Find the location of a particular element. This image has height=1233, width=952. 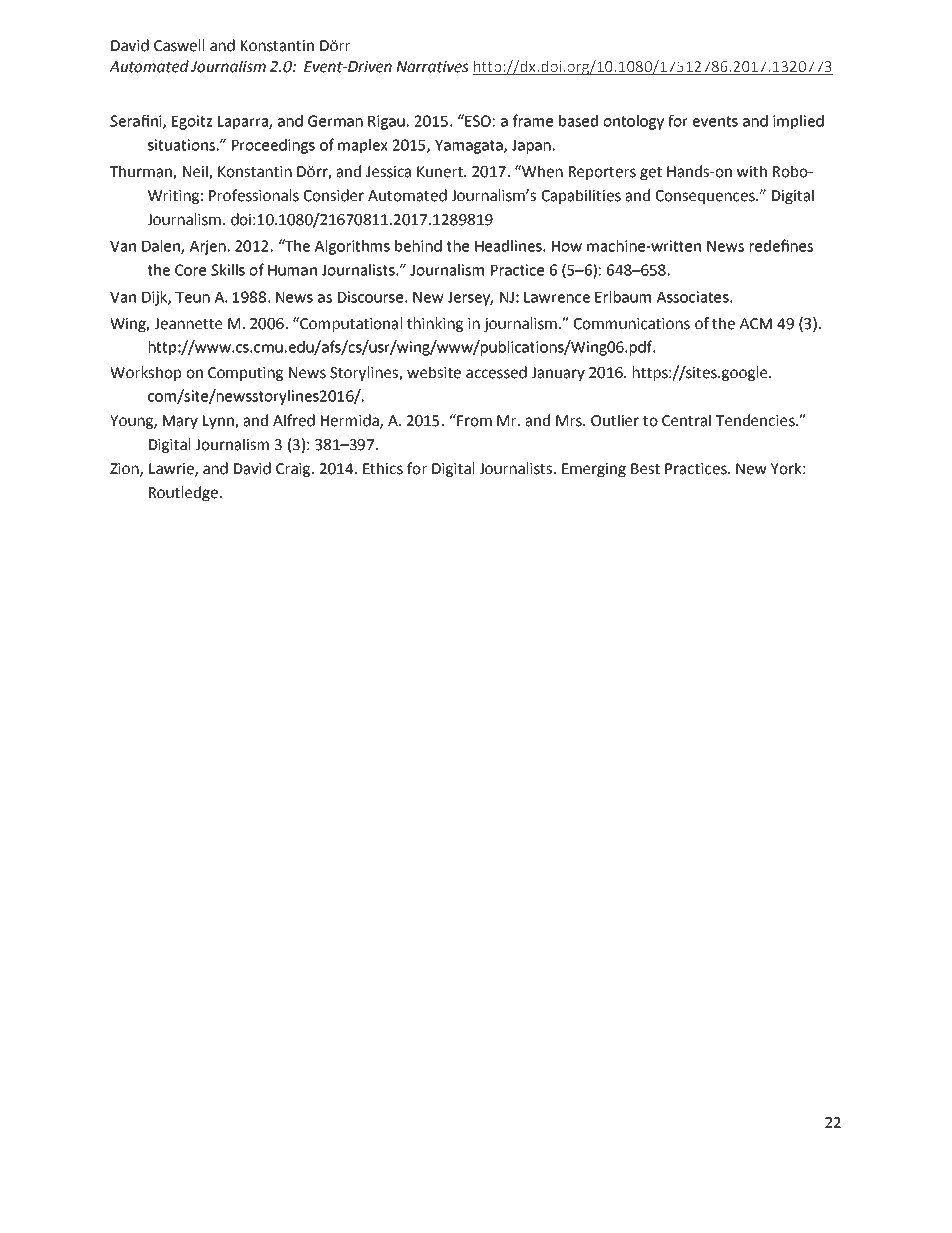

Routledge is located at coordinates (183, 493).
